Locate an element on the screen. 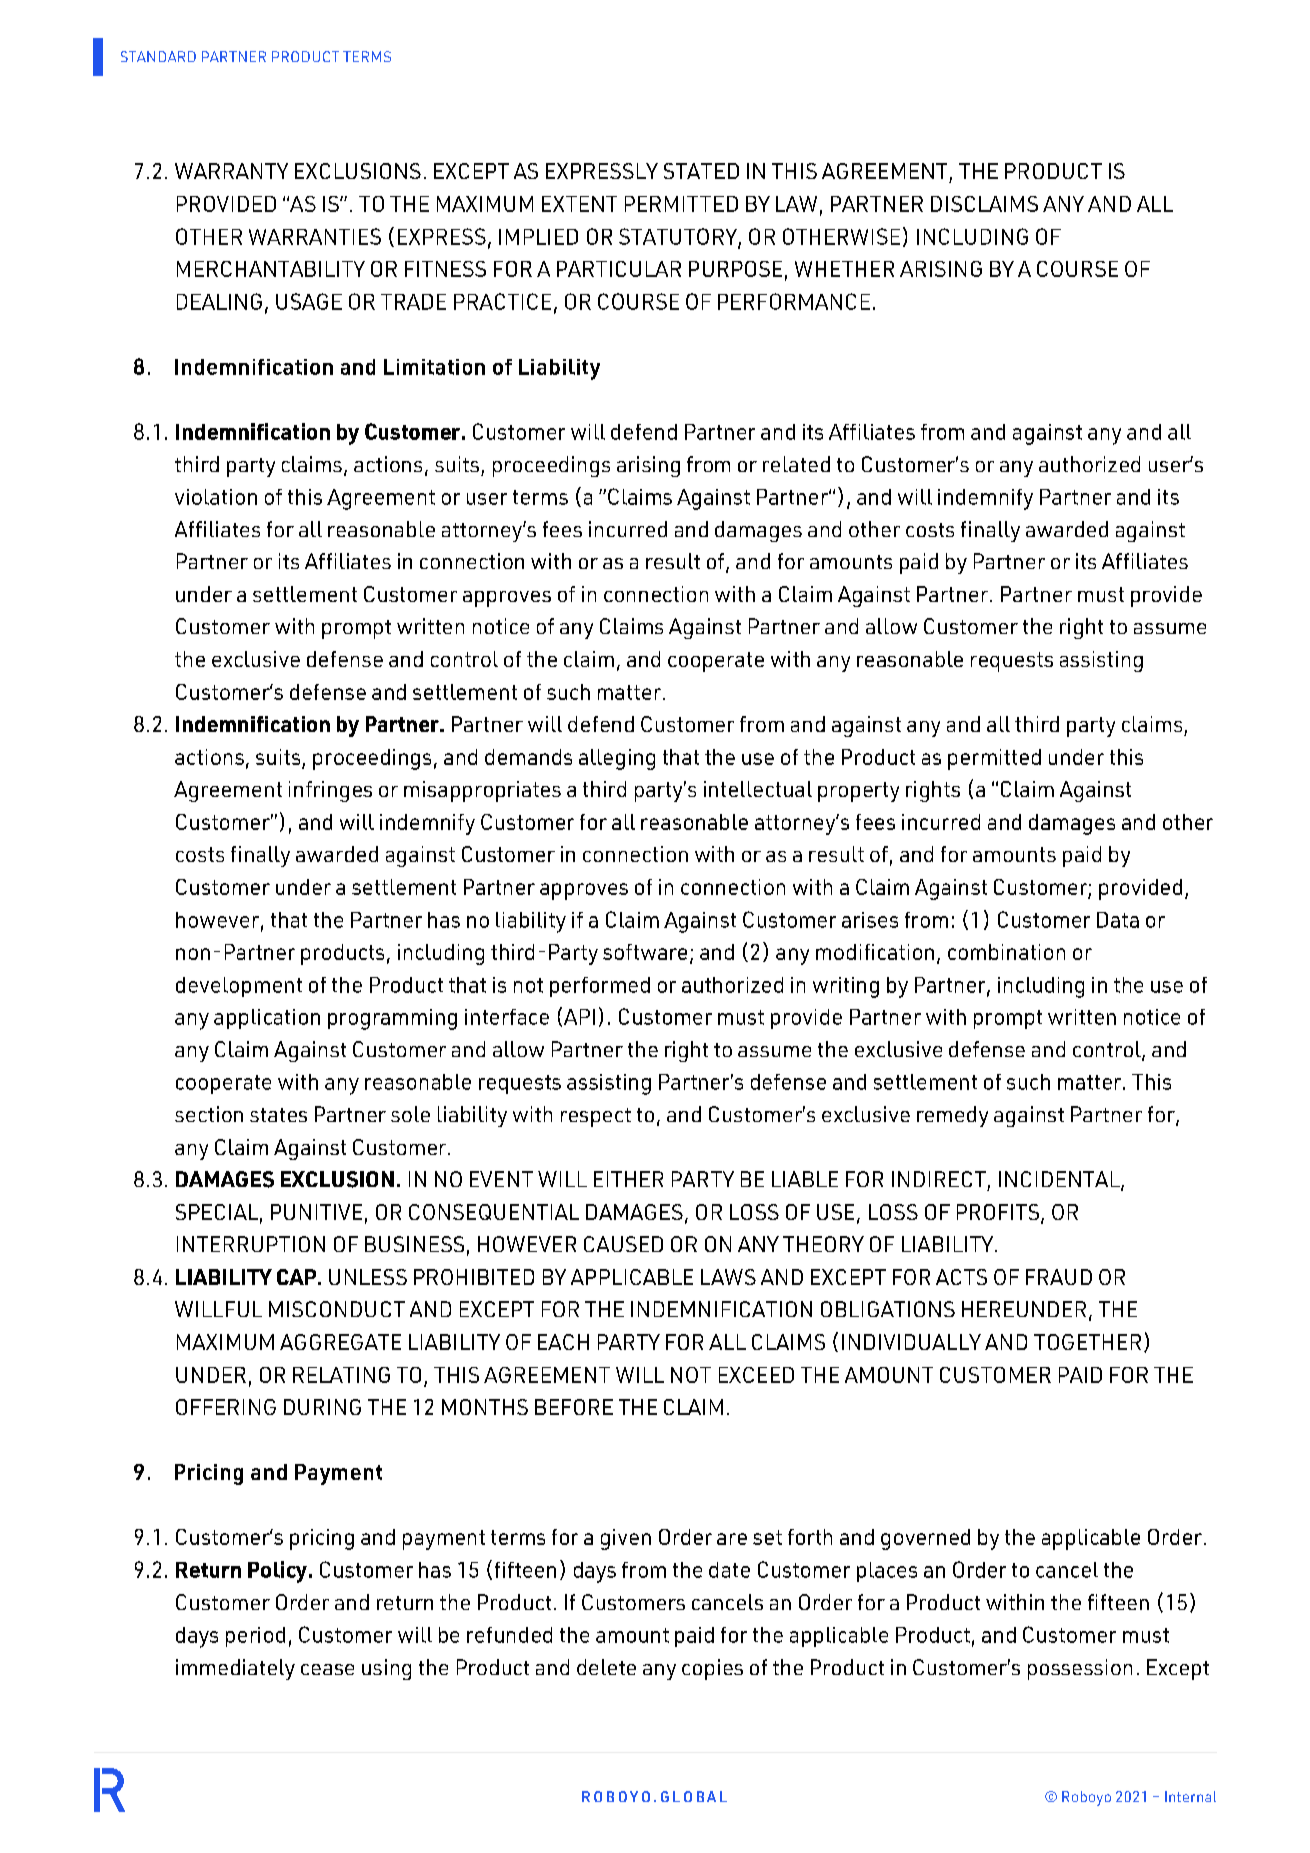 This screenshot has width=1310, height=1853. copies is located at coordinates (712, 1669).
